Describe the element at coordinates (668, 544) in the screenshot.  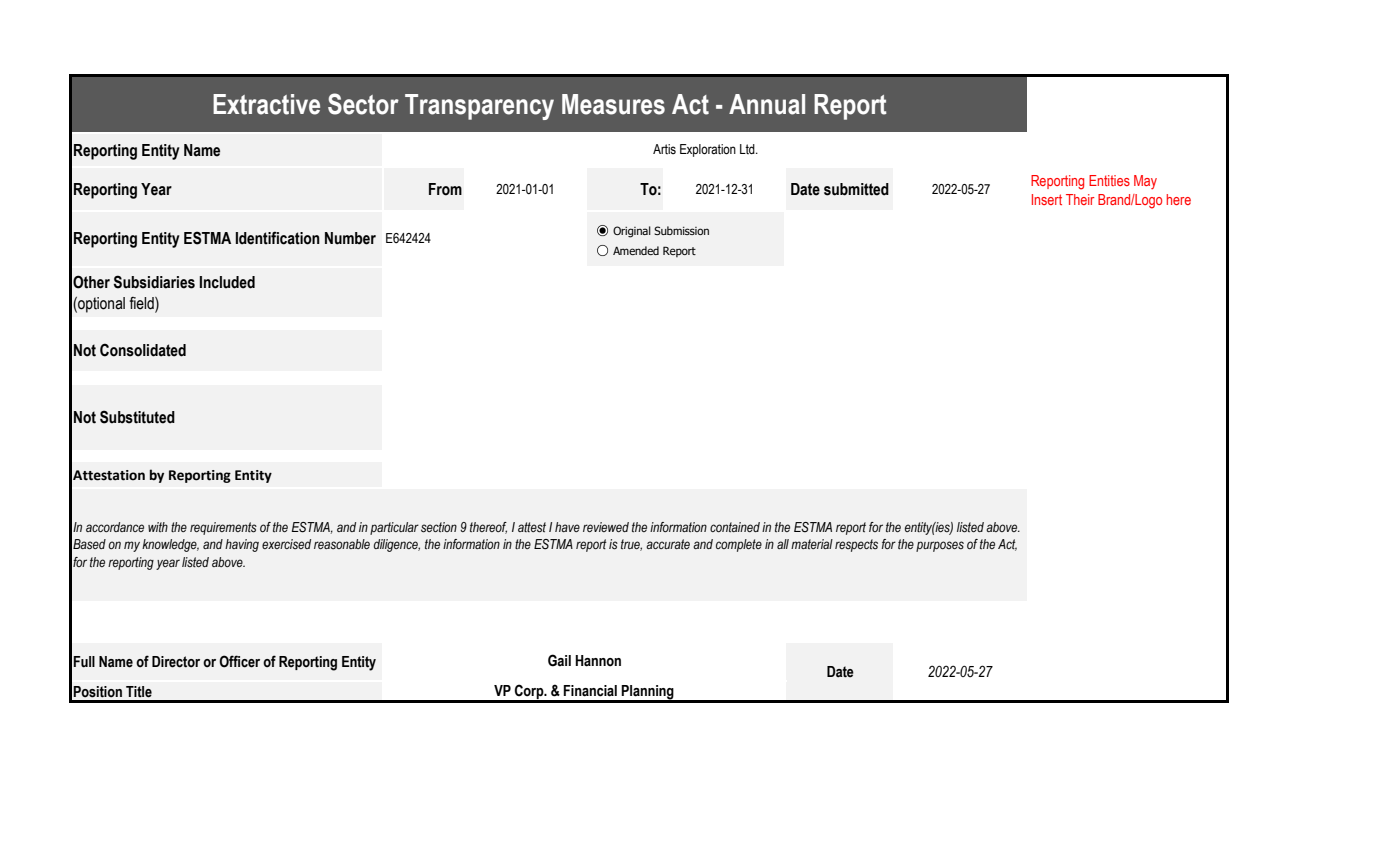
I see `accurate` at that location.
